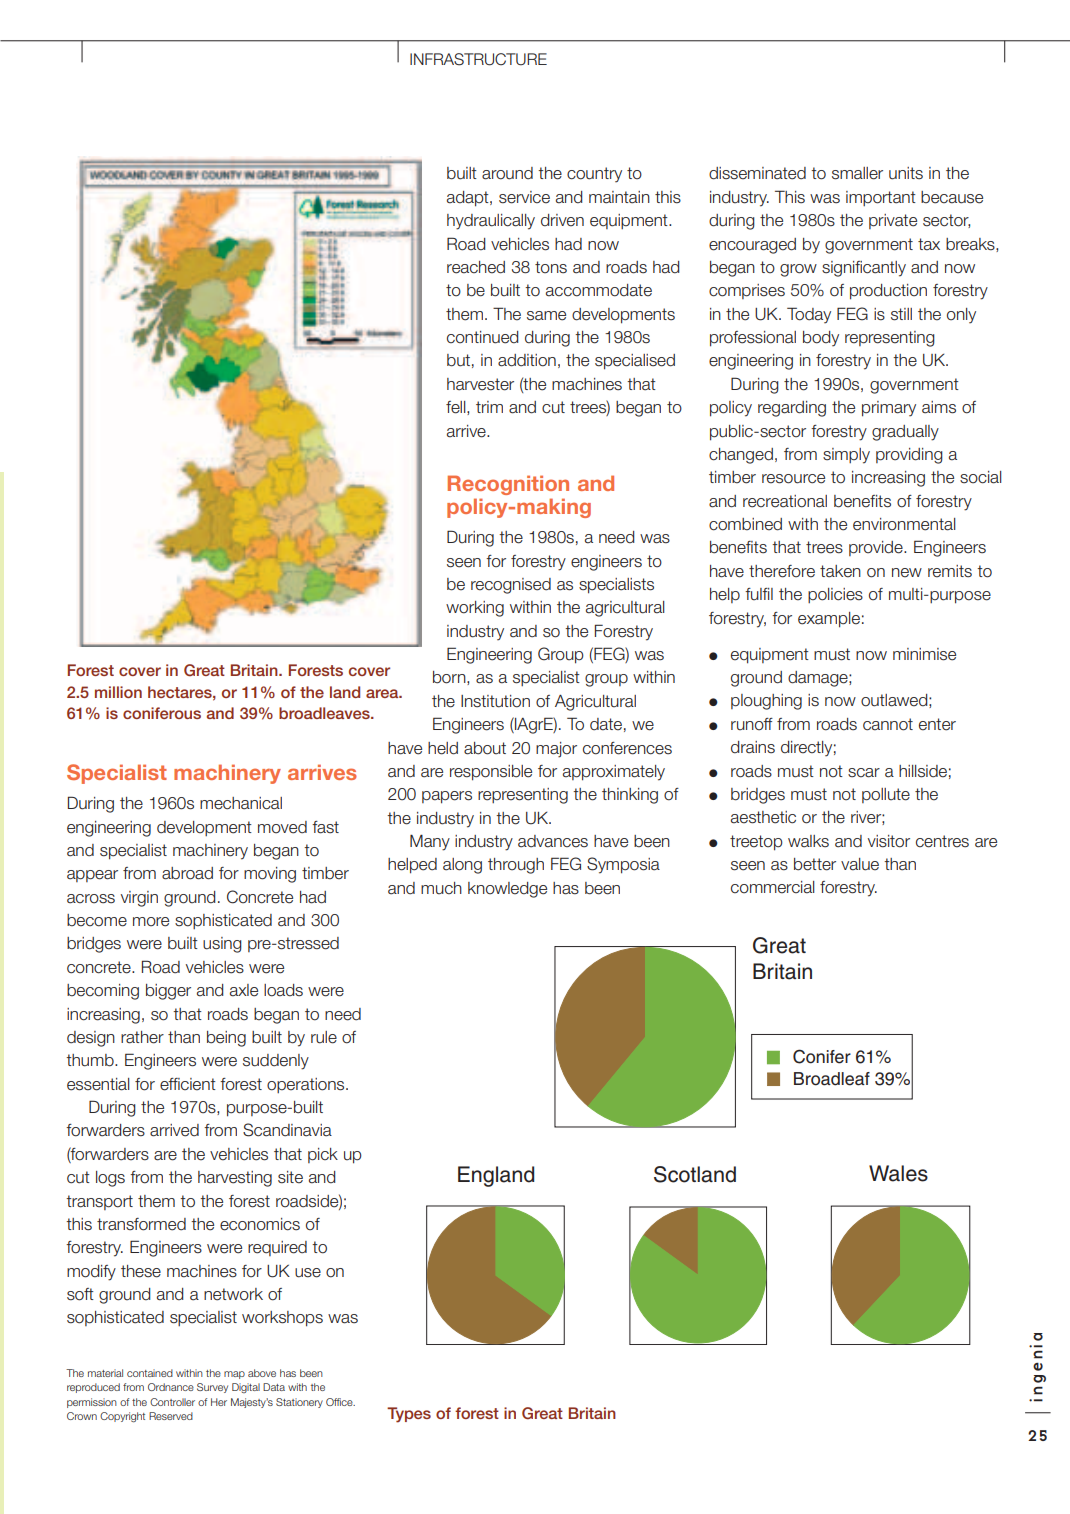 Image resolution: width=1070 pixels, height=1514 pixels. I want to click on smaller, so click(857, 173).
